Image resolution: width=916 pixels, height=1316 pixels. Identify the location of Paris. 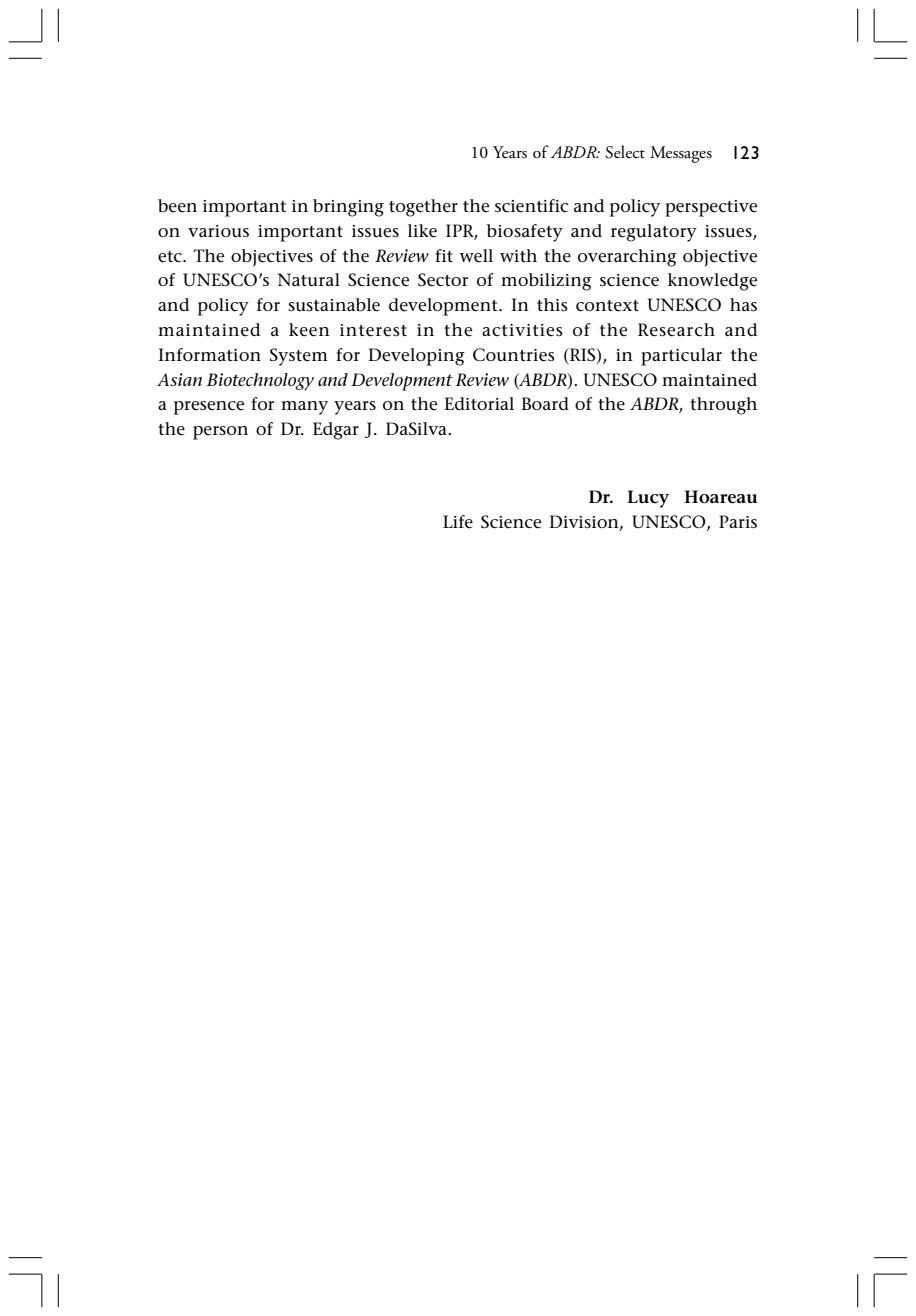
(738, 521).
